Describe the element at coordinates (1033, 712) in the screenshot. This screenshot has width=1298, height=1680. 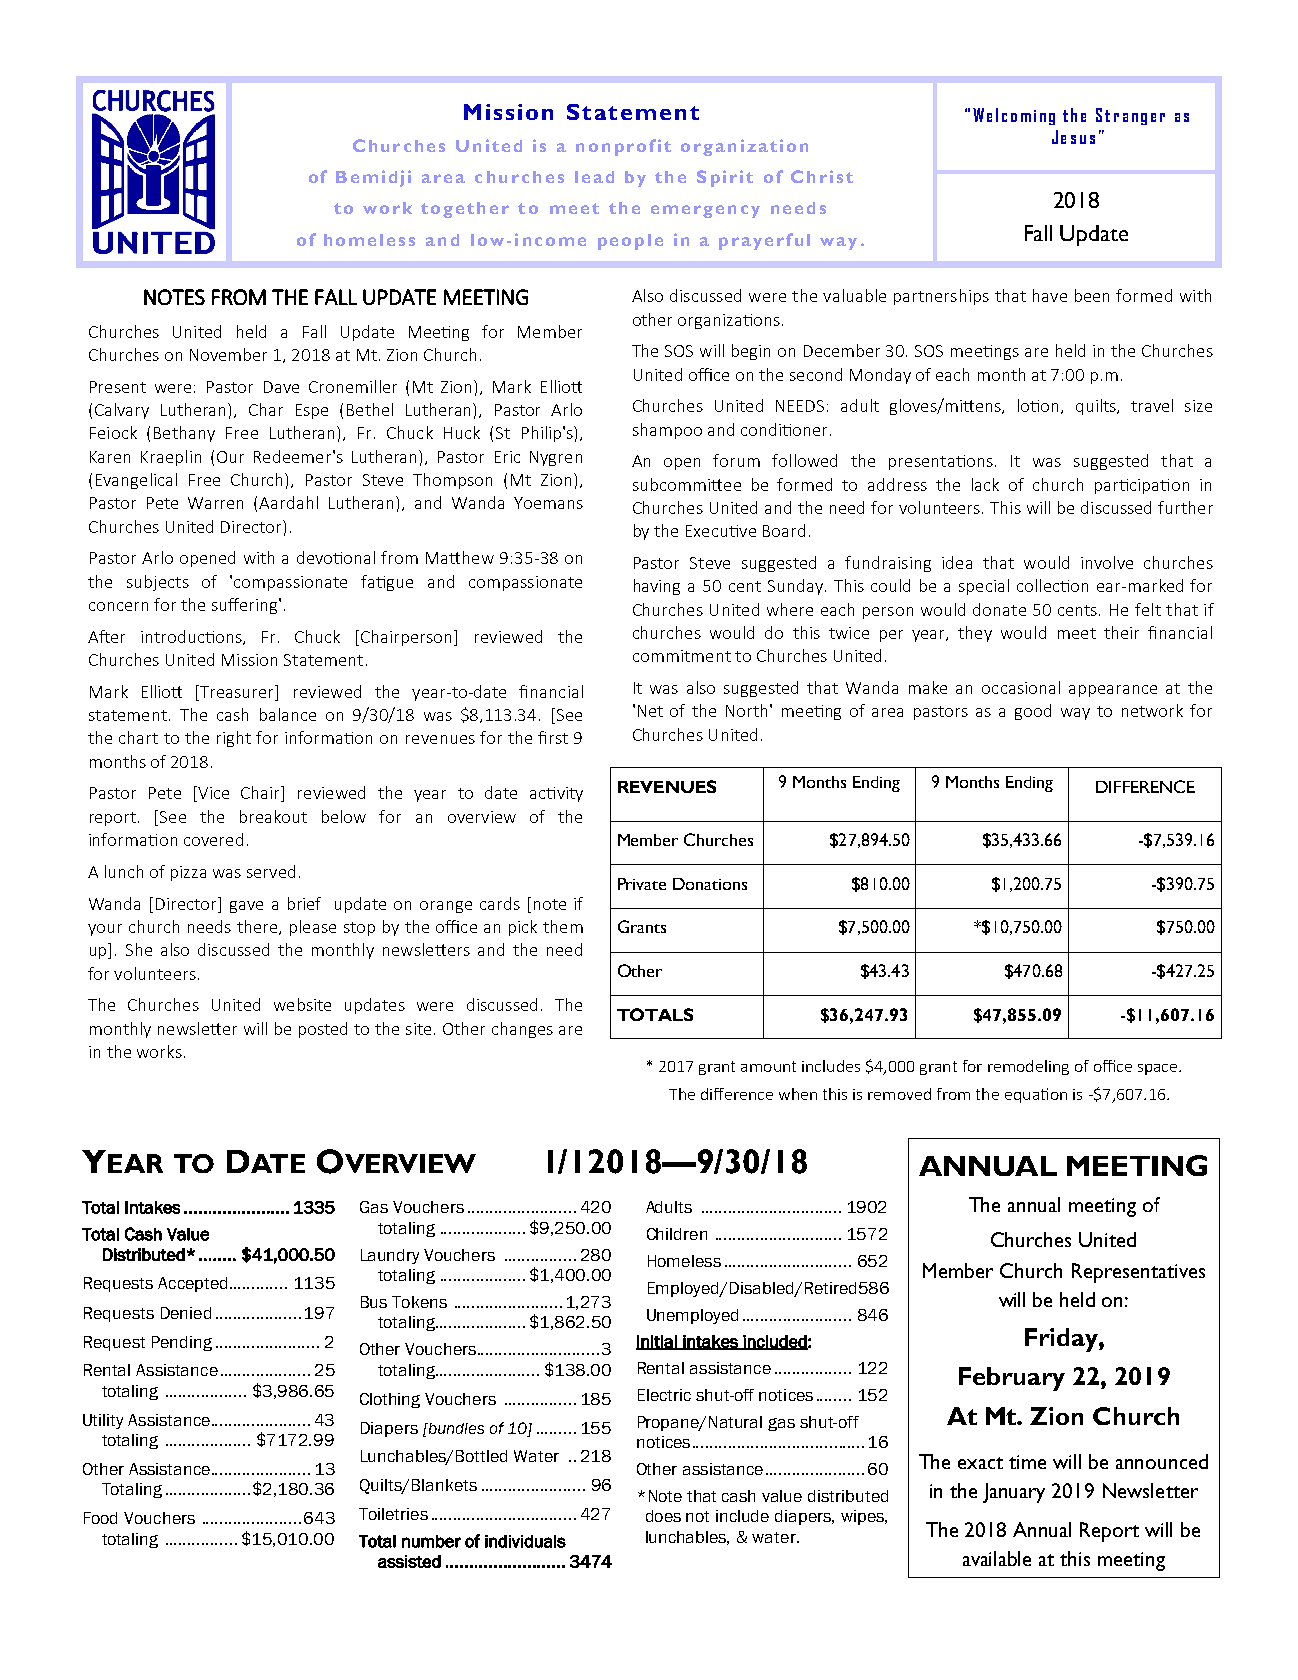
I see `good` at that location.
